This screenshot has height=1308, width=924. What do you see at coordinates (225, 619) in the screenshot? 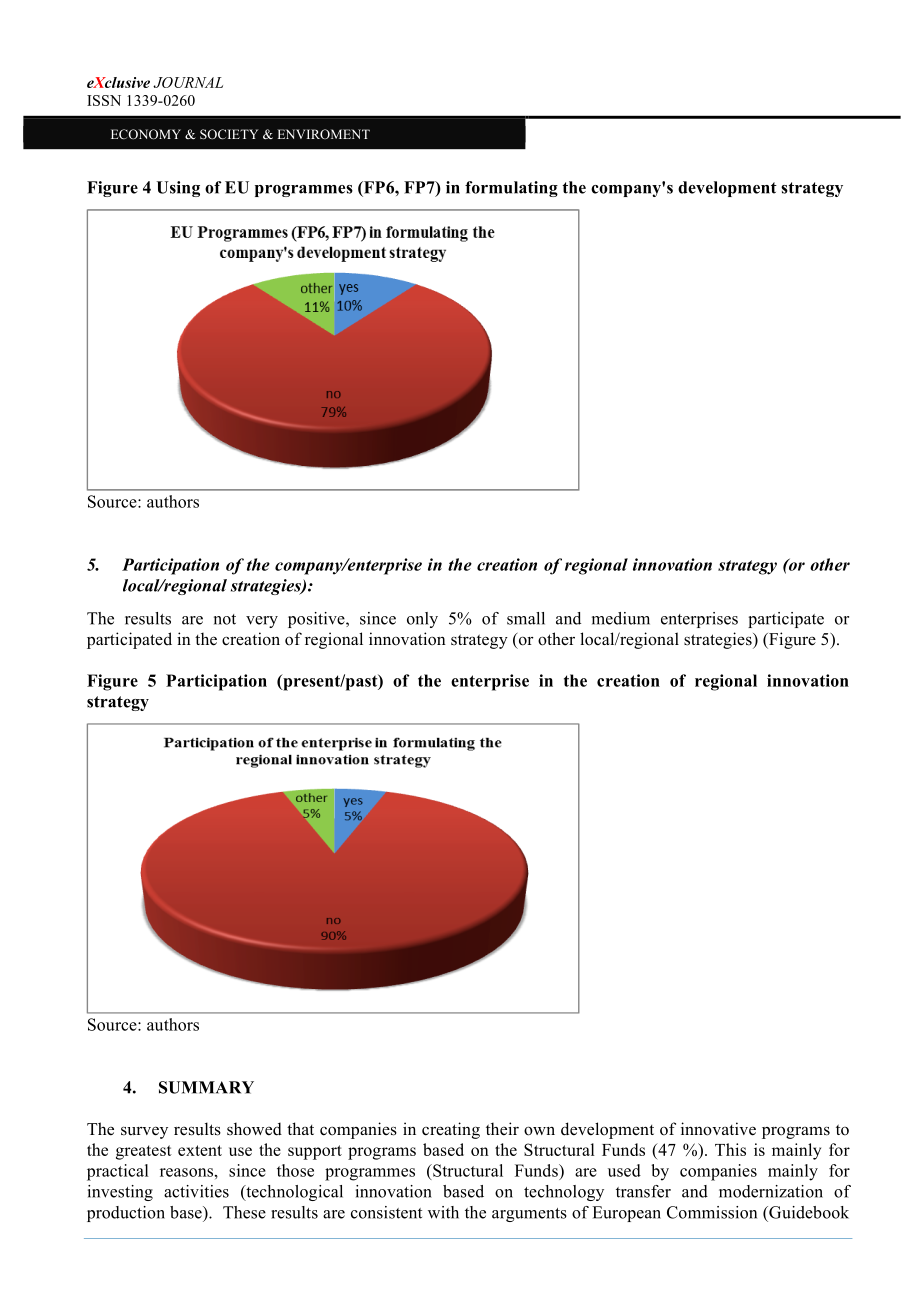
I see `not` at bounding box center [225, 619].
